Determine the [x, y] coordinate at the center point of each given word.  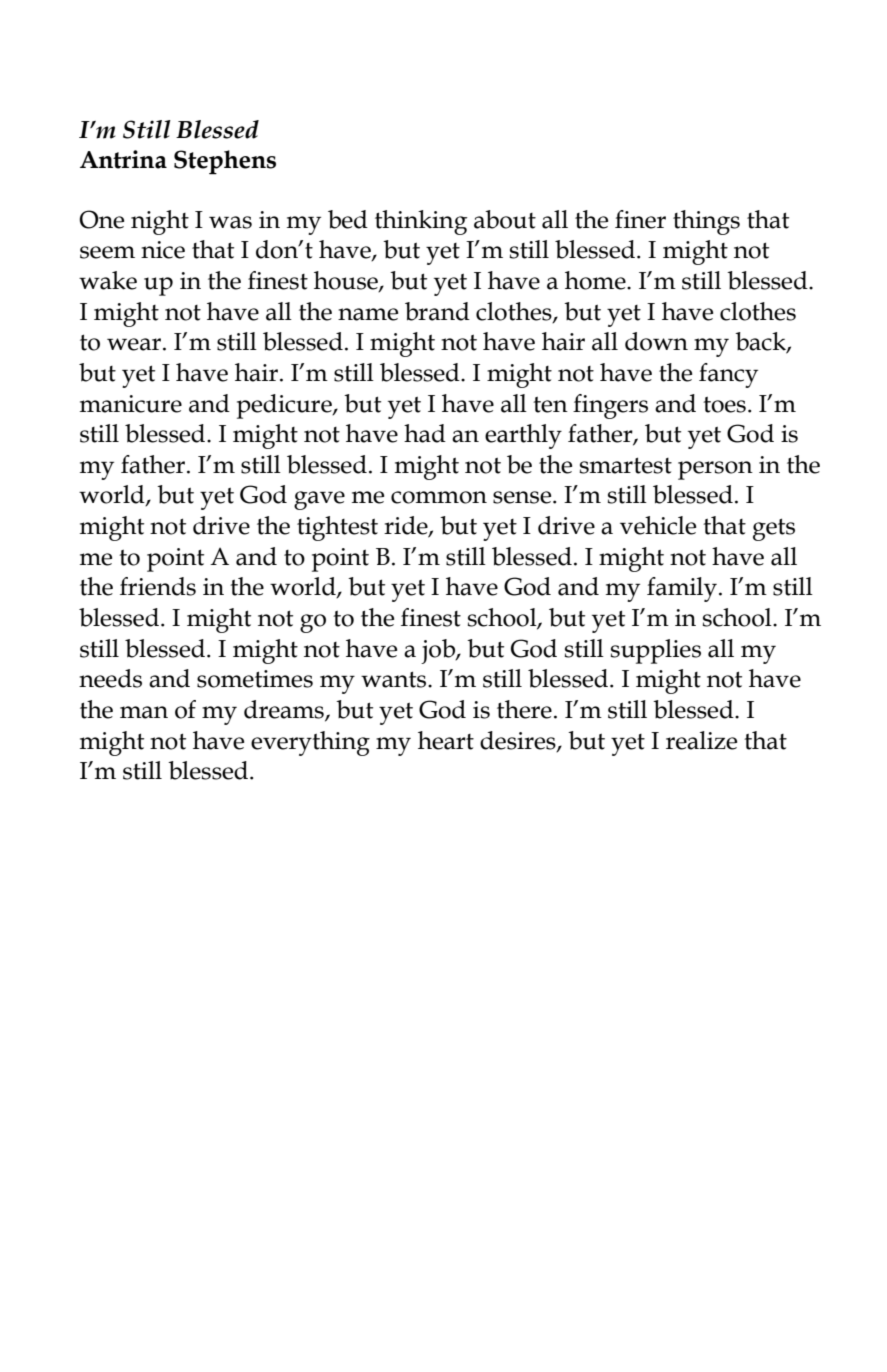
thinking [421, 222]
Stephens [225, 162]
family [682, 589]
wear [134, 344]
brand [437, 311]
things [706, 222]
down [656, 341]
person [715, 470]
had [425, 433]
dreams [285, 710]
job [439, 651]
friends [158, 586]
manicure [131, 404]
